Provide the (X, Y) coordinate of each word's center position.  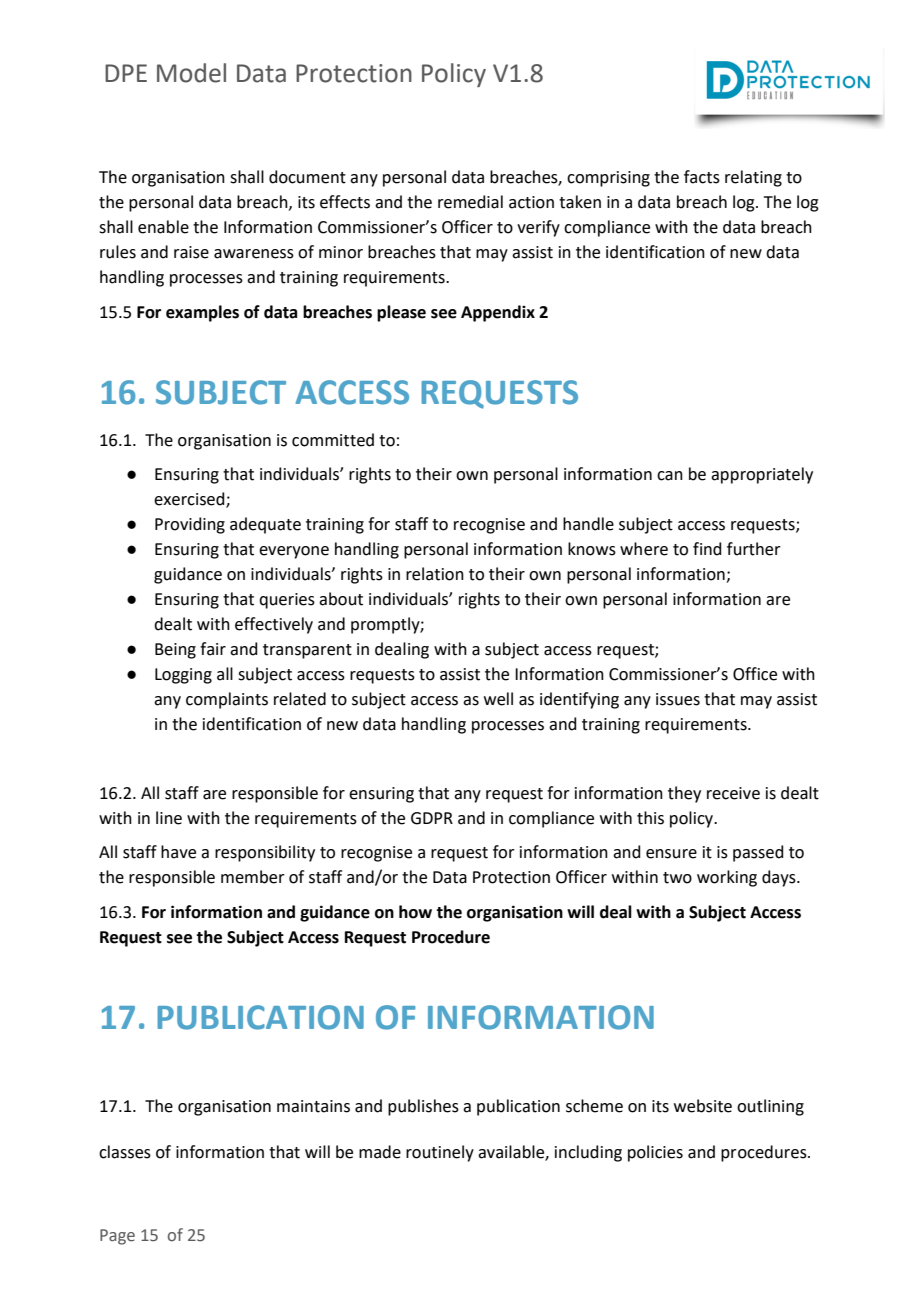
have (178, 852)
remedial (470, 202)
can (670, 476)
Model (191, 73)
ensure (671, 854)
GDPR (432, 818)
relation (435, 574)
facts (702, 177)
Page (117, 1237)
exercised (190, 500)
